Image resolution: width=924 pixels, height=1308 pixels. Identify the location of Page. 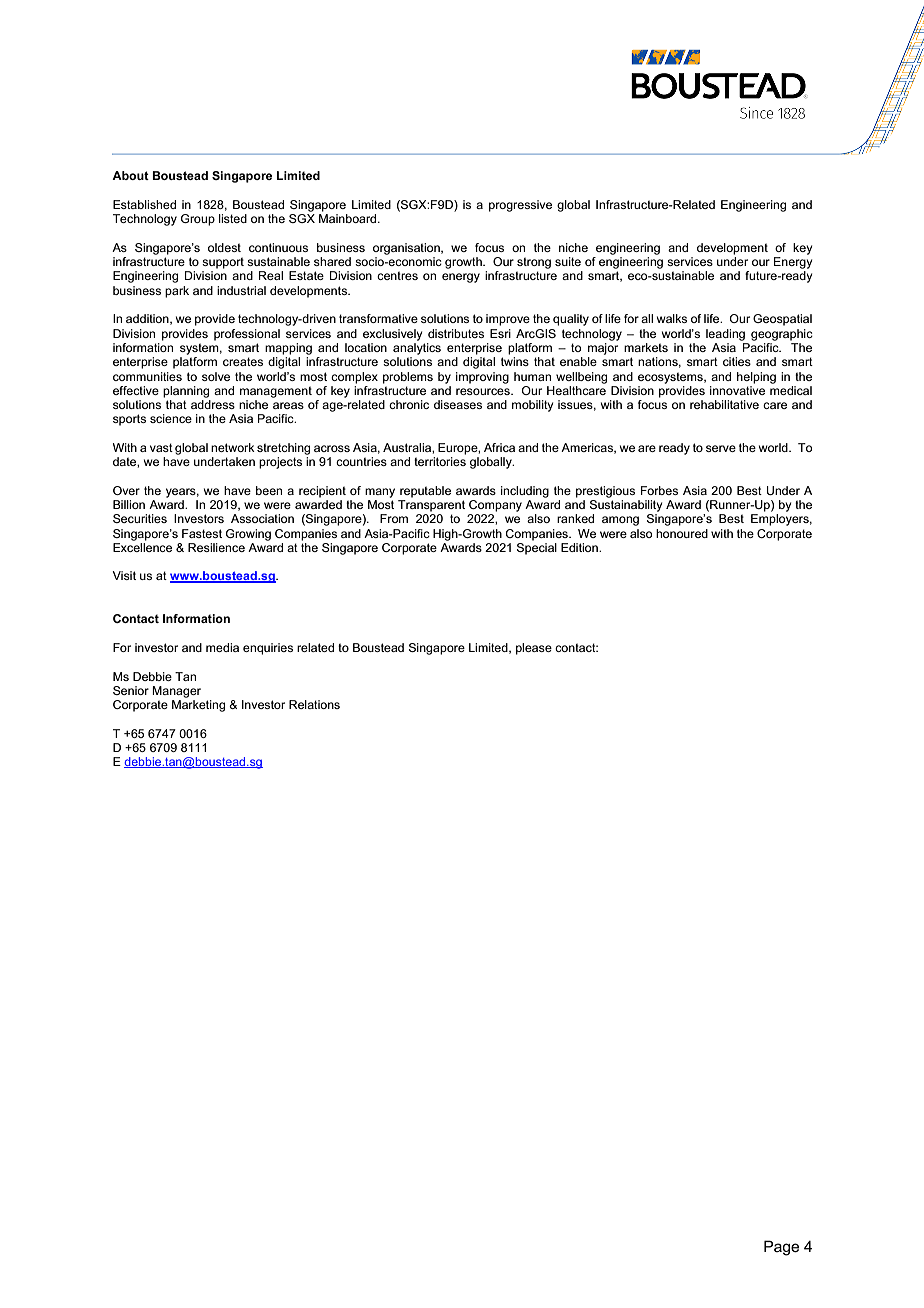
(781, 1248).
